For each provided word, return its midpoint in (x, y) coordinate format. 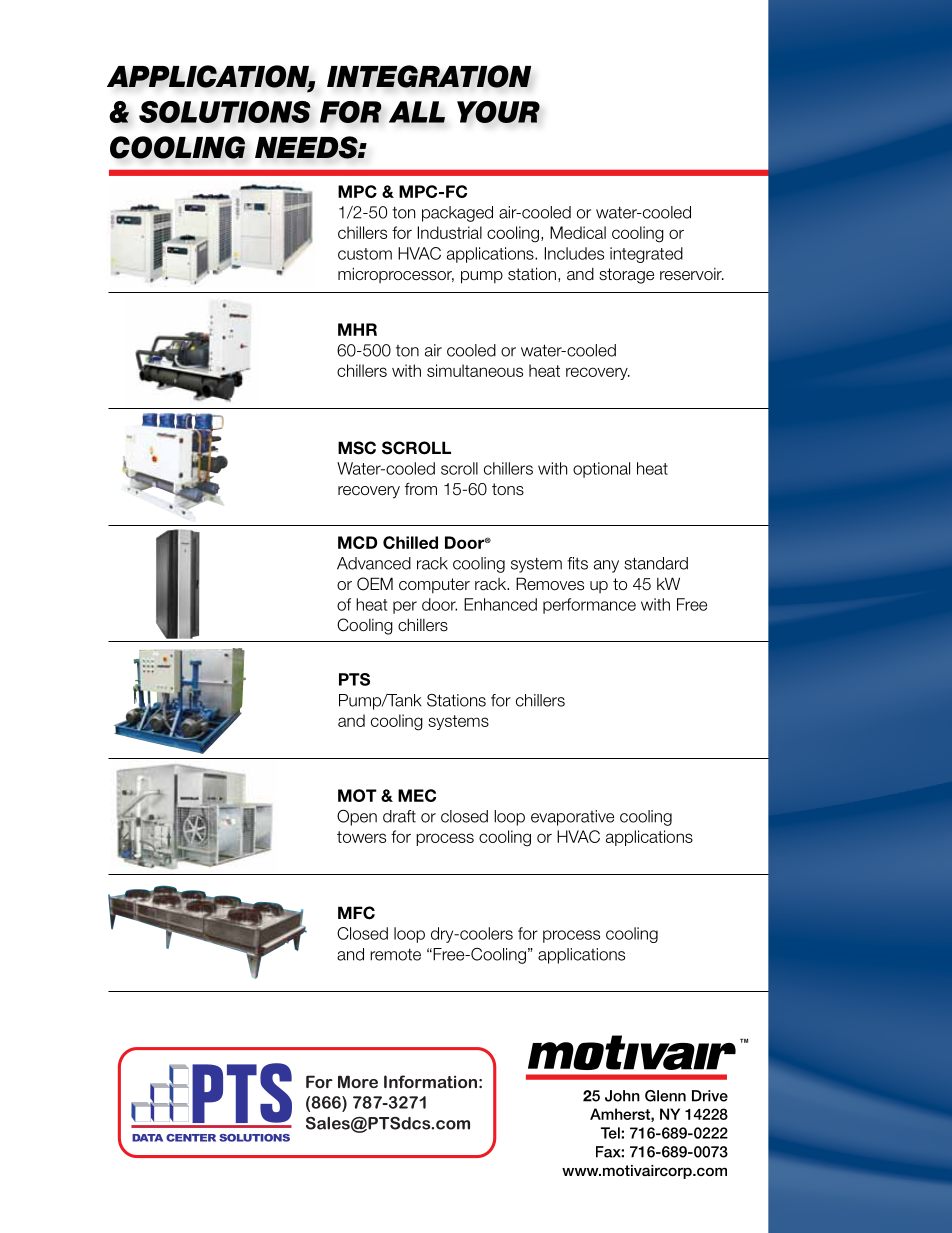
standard (656, 563)
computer (434, 585)
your (498, 112)
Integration (429, 76)
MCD (358, 542)
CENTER (191, 1138)
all (417, 112)
